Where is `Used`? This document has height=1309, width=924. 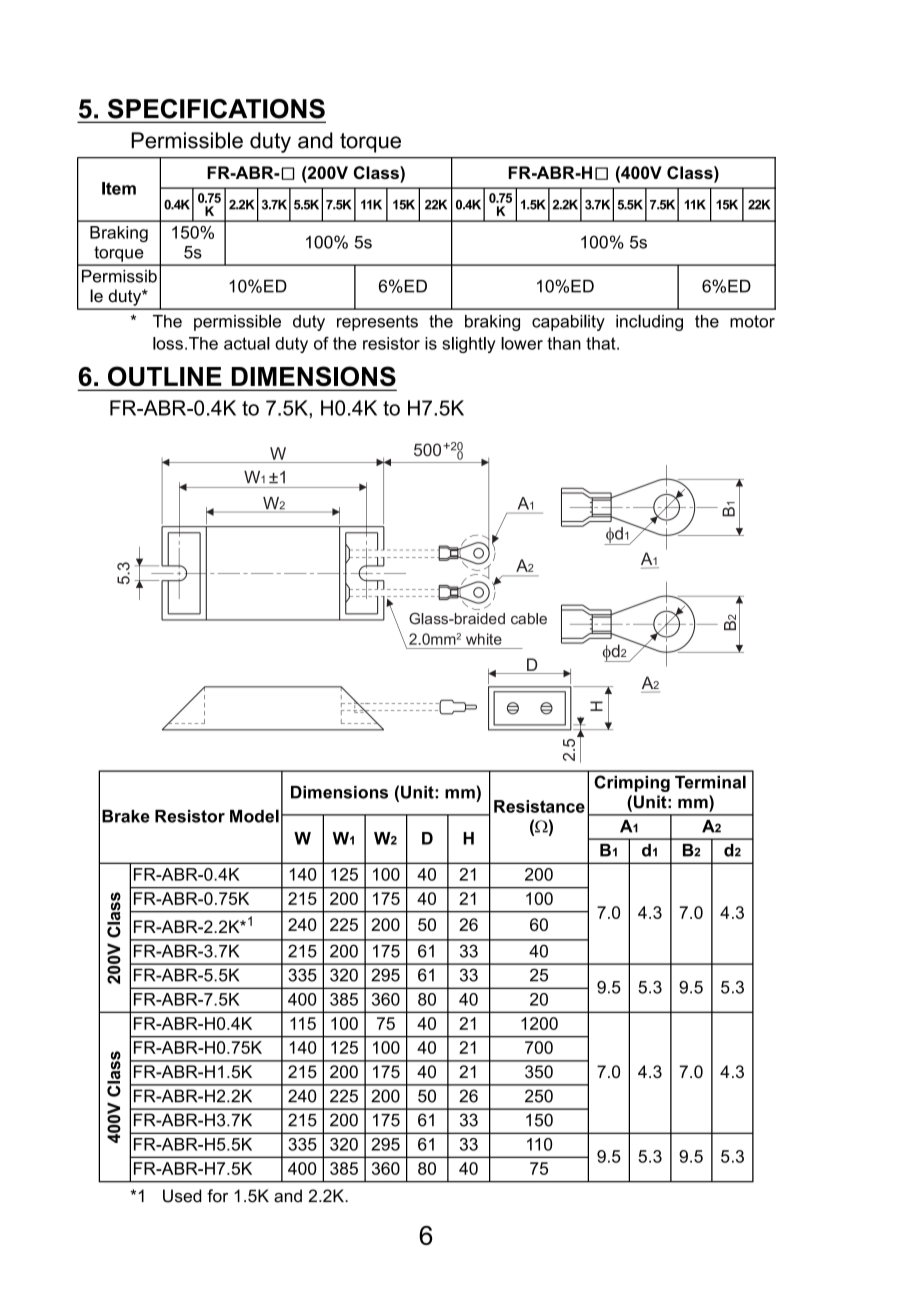 Used is located at coordinates (182, 1196).
